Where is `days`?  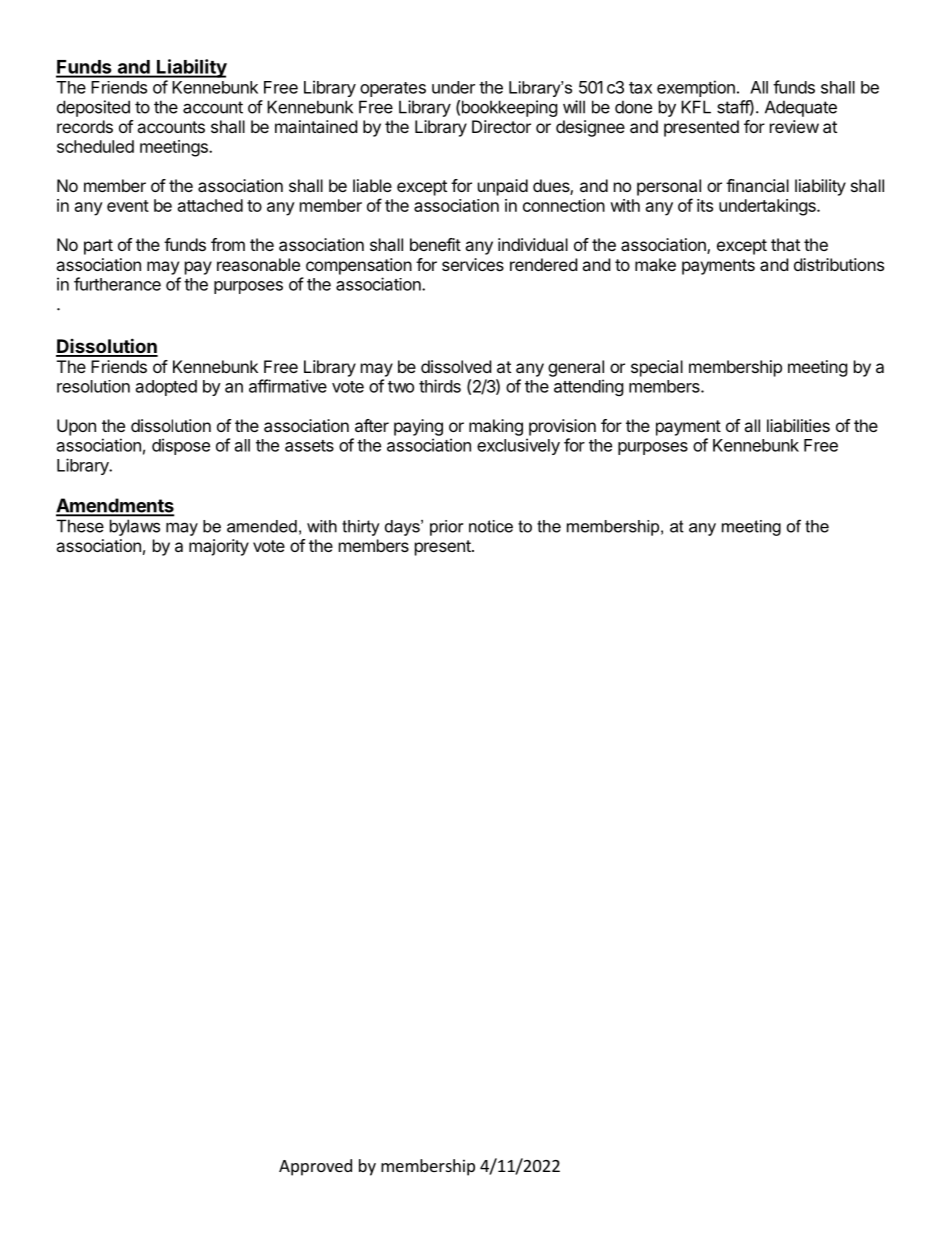 days is located at coordinates (403, 528).
